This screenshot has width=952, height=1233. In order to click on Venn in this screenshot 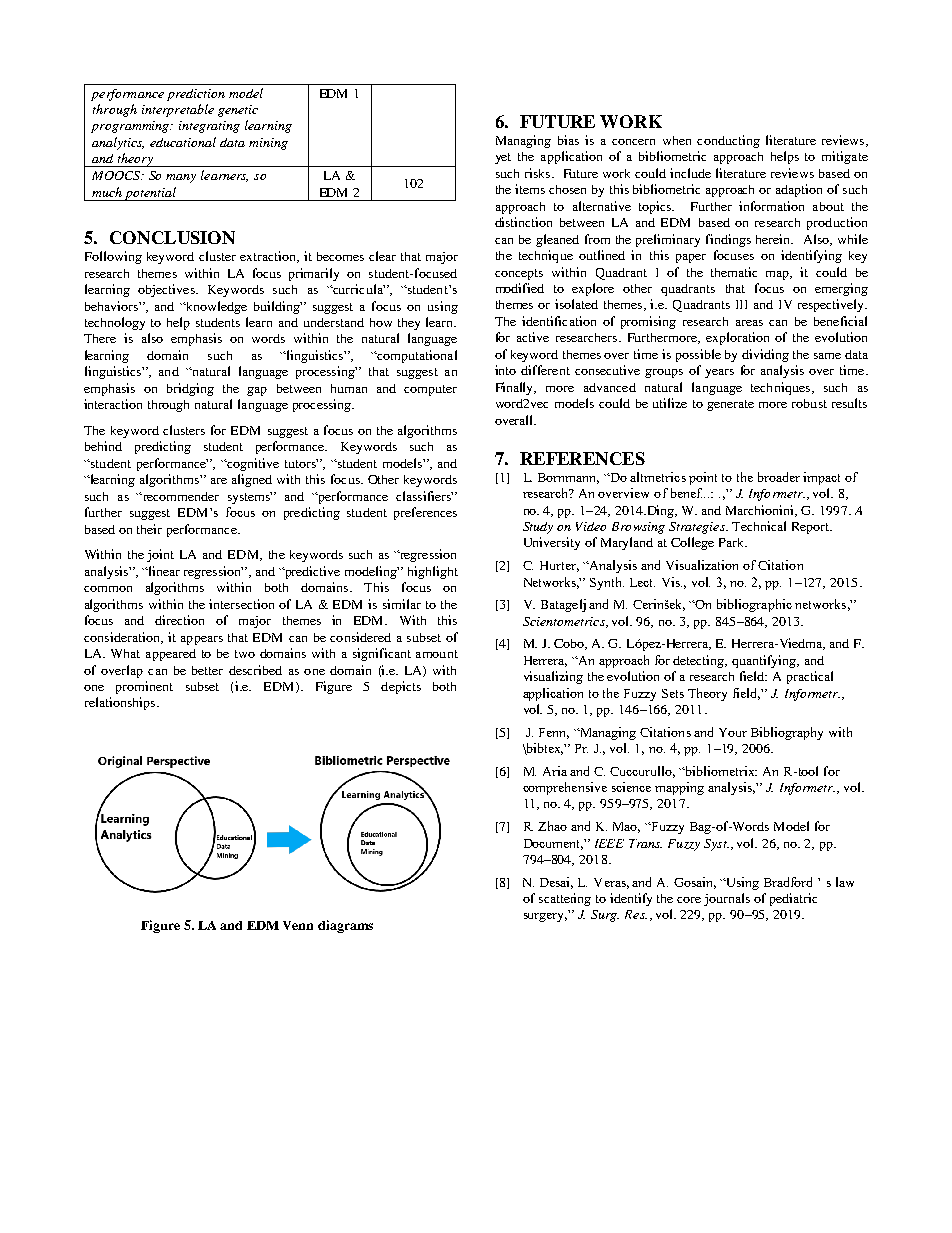, I will do `click(298, 925)`.
